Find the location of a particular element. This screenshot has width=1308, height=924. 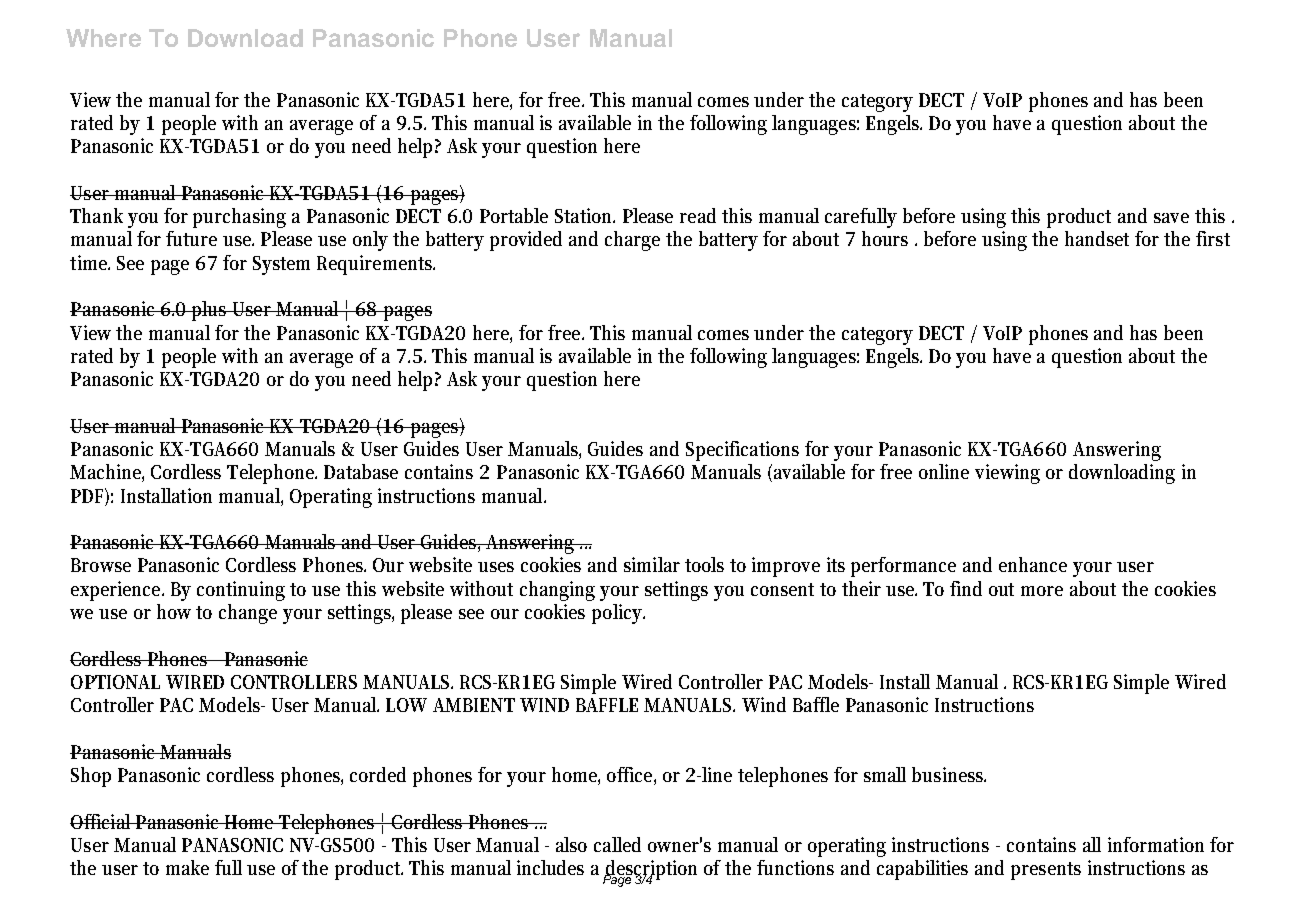

make is located at coordinates (187, 867).
